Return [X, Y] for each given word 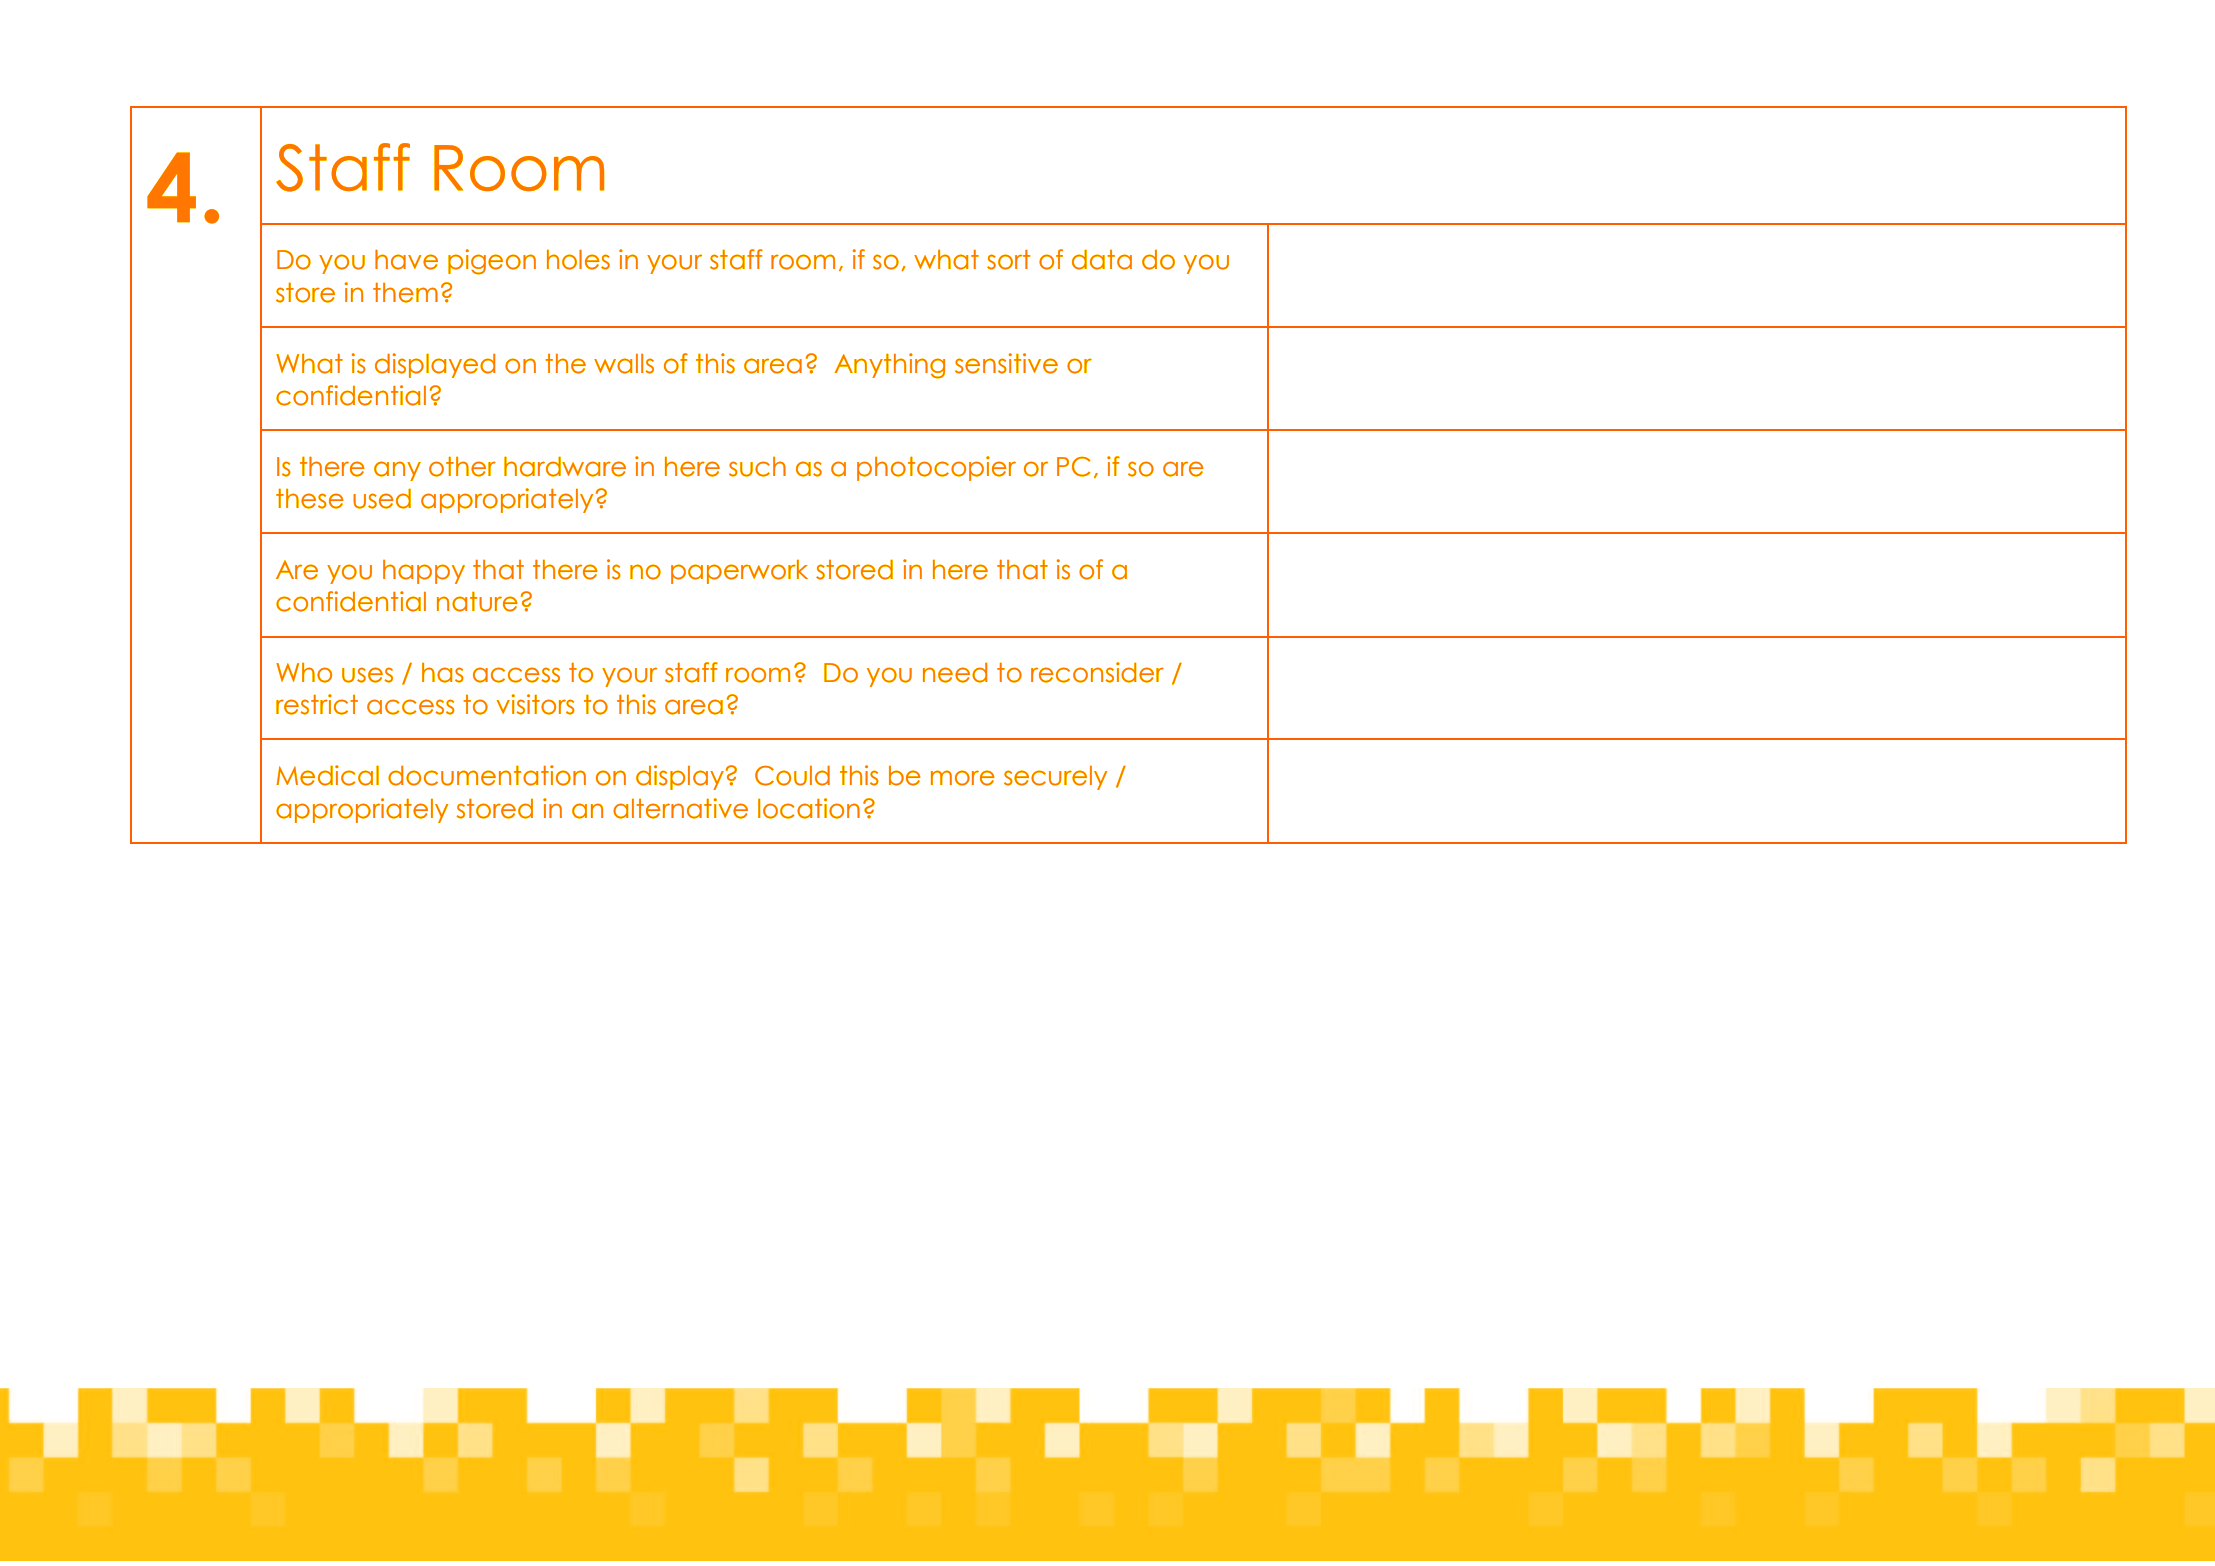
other [462, 466]
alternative [680, 808]
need [955, 672]
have [406, 259]
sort [1008, 259]
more [963, 778]
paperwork [739, 571]
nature [477, 601]
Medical [327, 775]
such [757, 466]
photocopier [936, 468]
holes [578, 259]
